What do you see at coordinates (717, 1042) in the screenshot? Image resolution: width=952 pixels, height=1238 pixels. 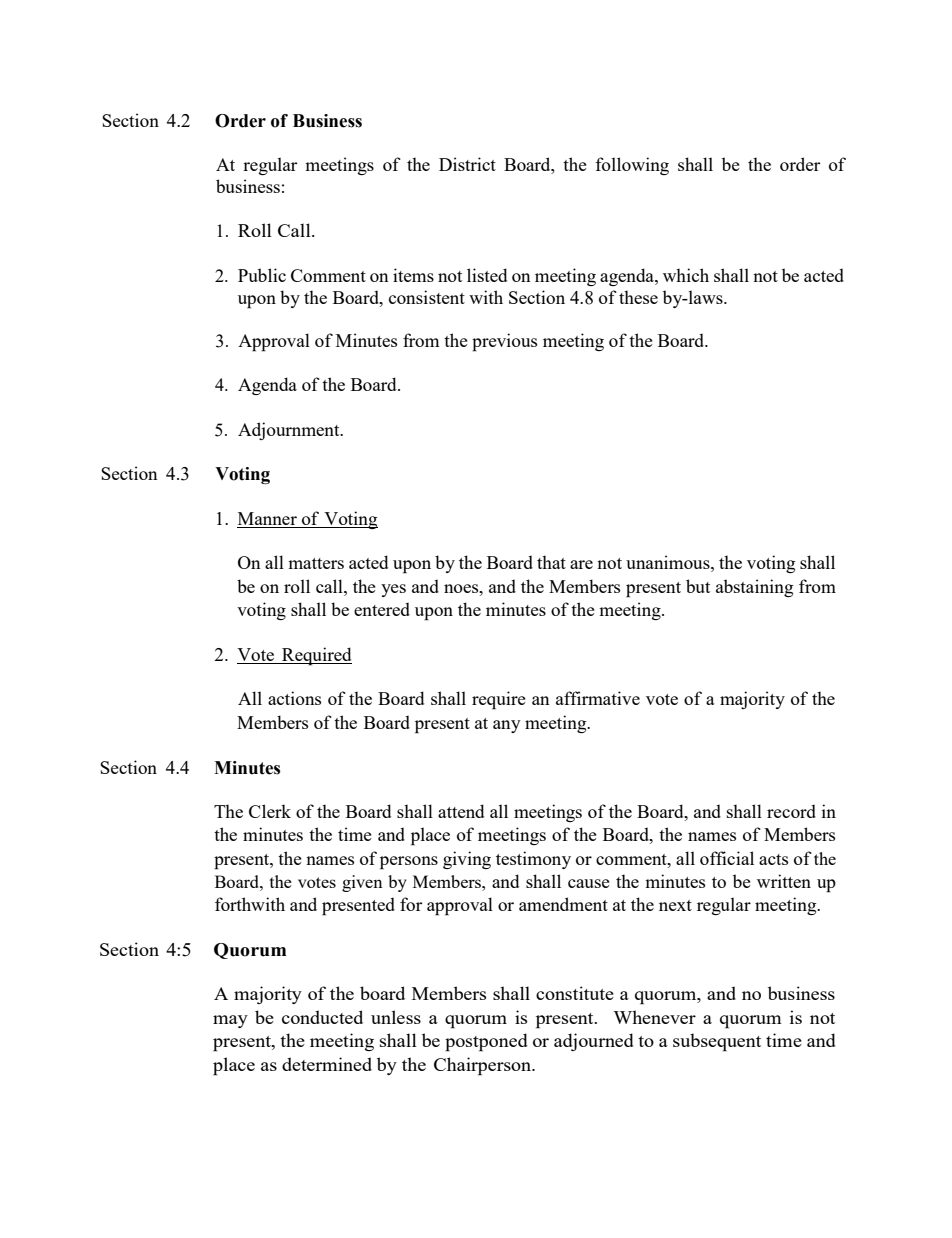 I see `subsequent` at bounding box center [717, 1042].
